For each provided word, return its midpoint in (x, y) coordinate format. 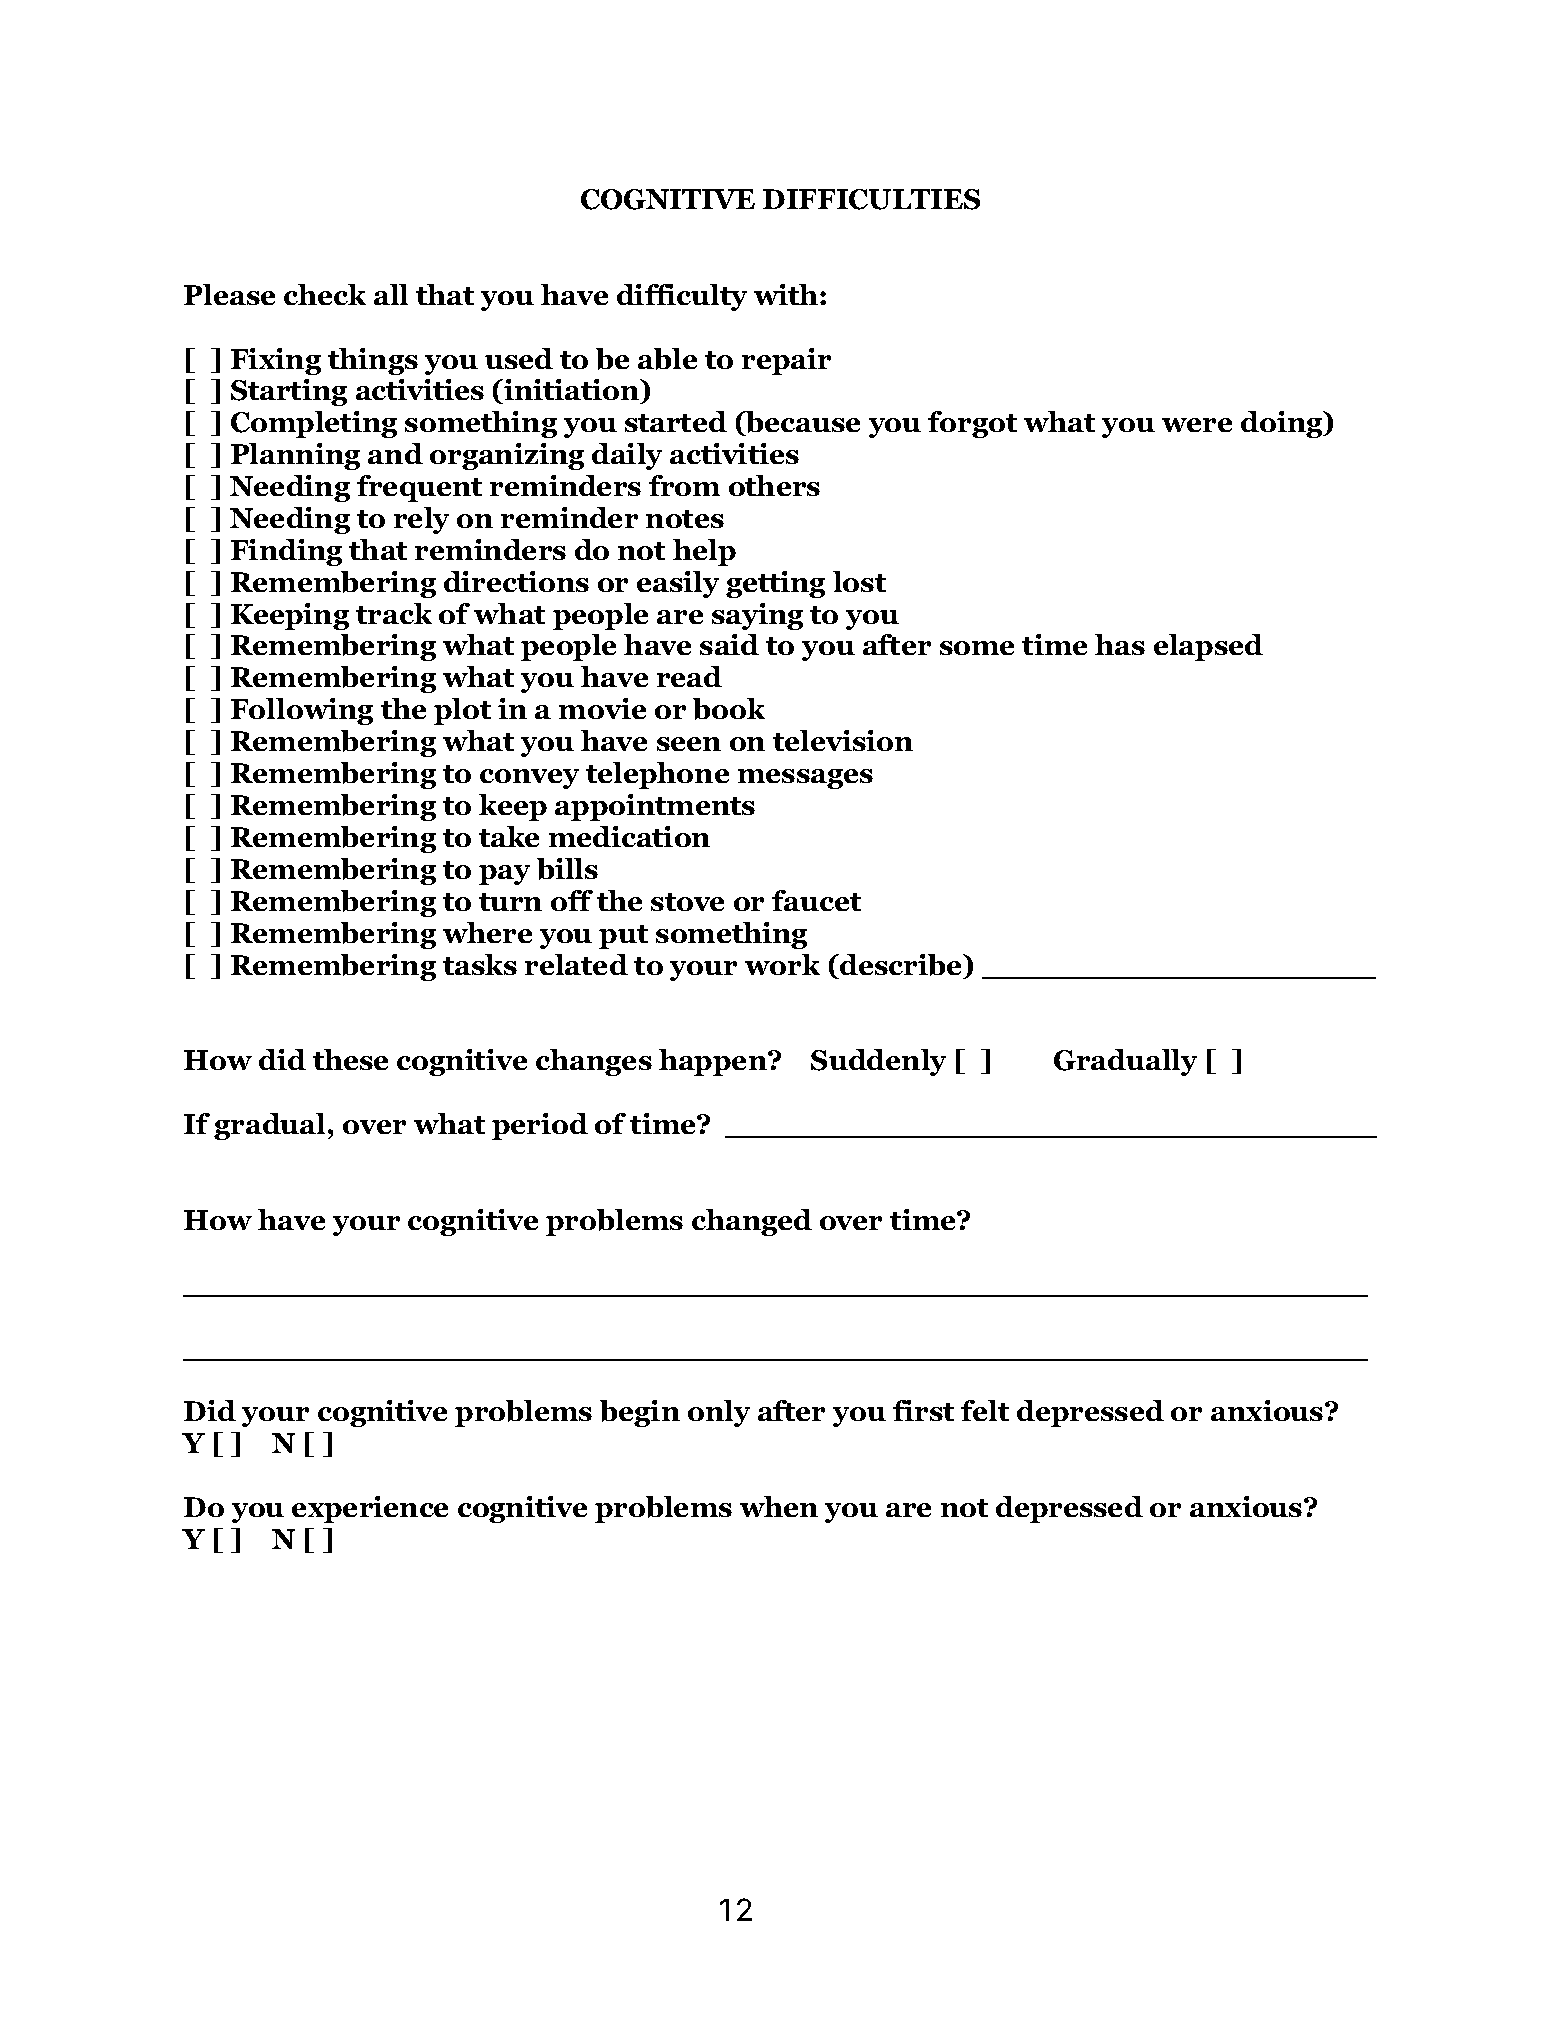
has (1120, 644)
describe (901, 965)
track (394, 613)
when (779, 1506)
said (729, 644)
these (350, 1059)
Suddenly (878, 1062)
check (325, 294)
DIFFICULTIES (871, 199)
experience (370, 1509)
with (787, 294)
